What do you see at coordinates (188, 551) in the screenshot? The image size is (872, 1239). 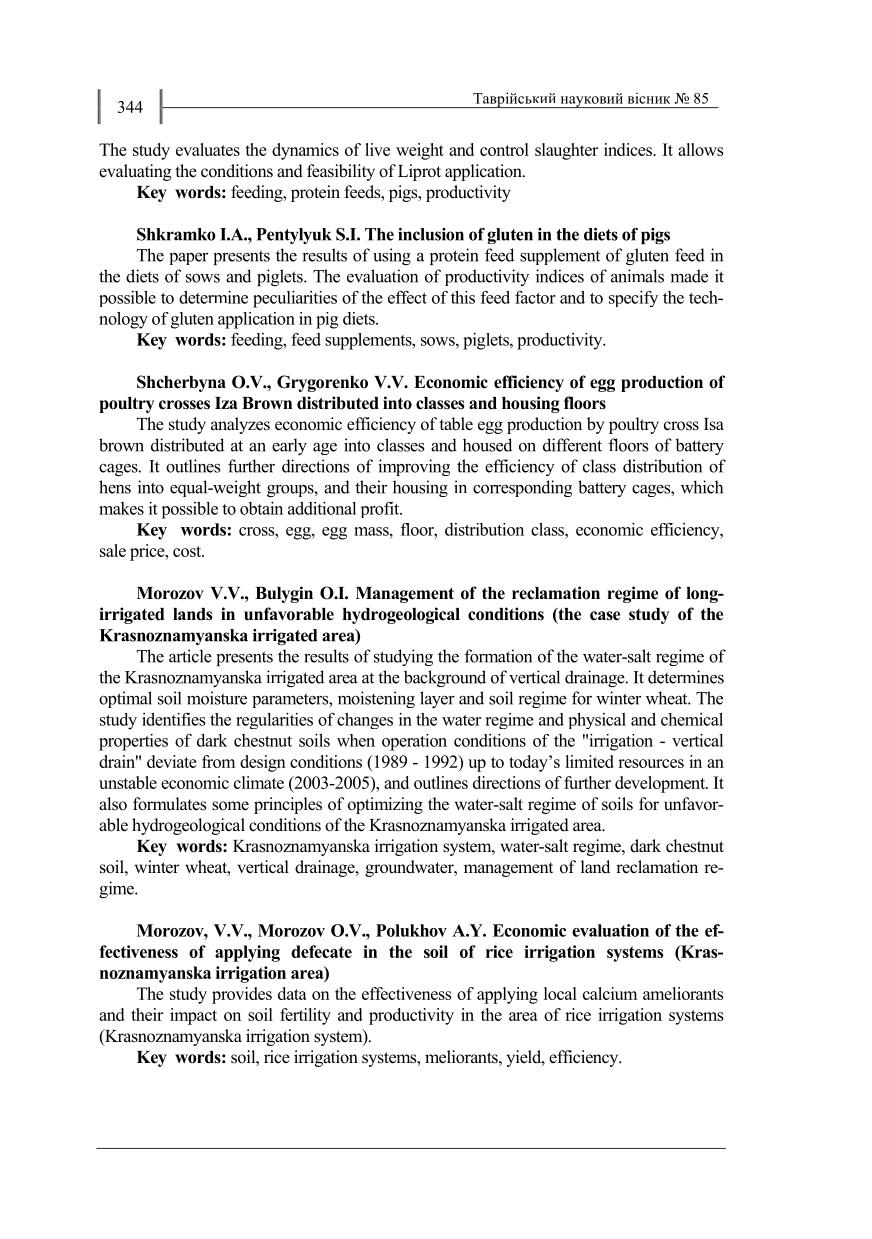 I see `cost` at bounding box center [188, 551].
